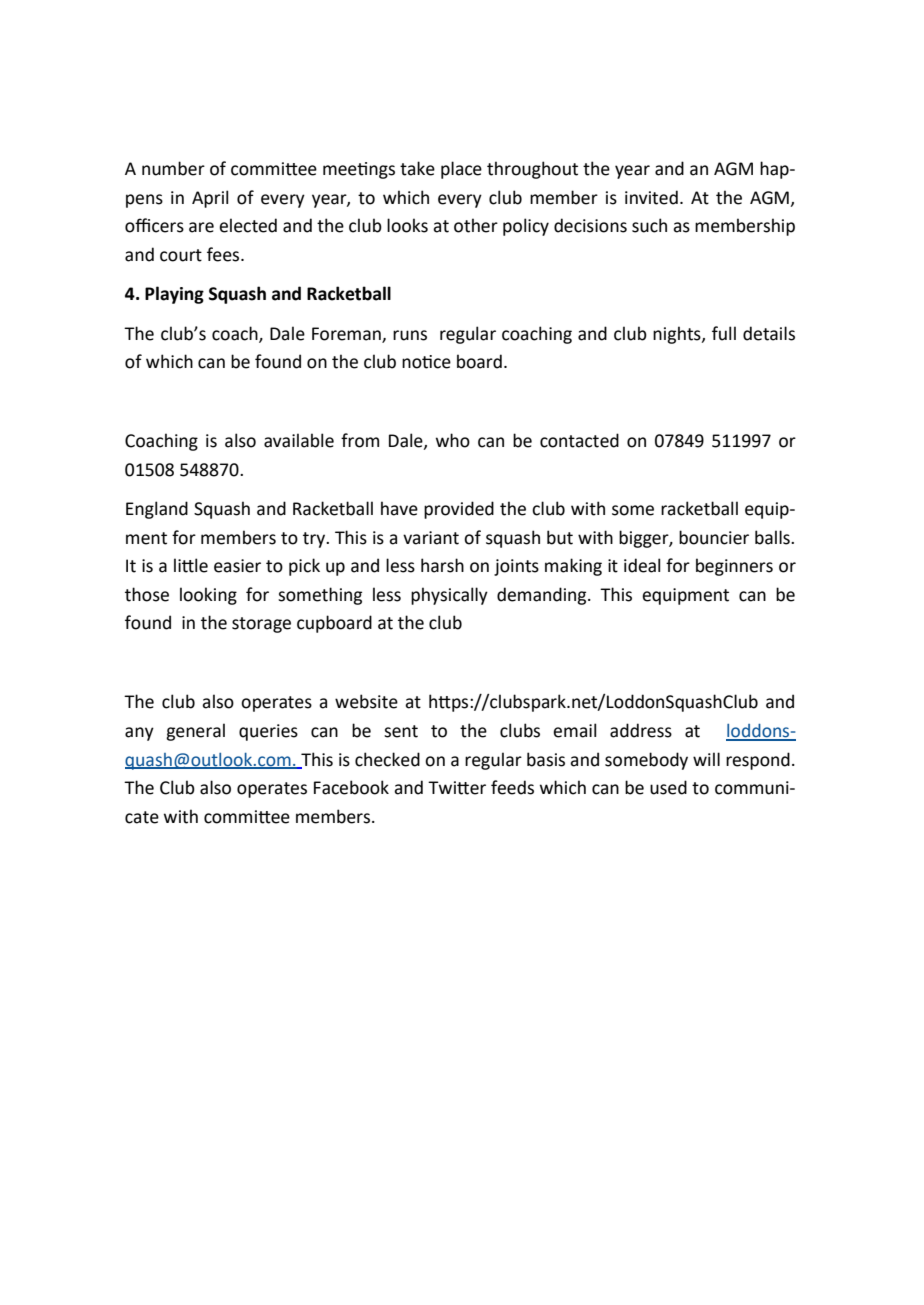  What do you see at coordinates (210, 199) in the image?
I see `April` at bounding box center [210, 199].
